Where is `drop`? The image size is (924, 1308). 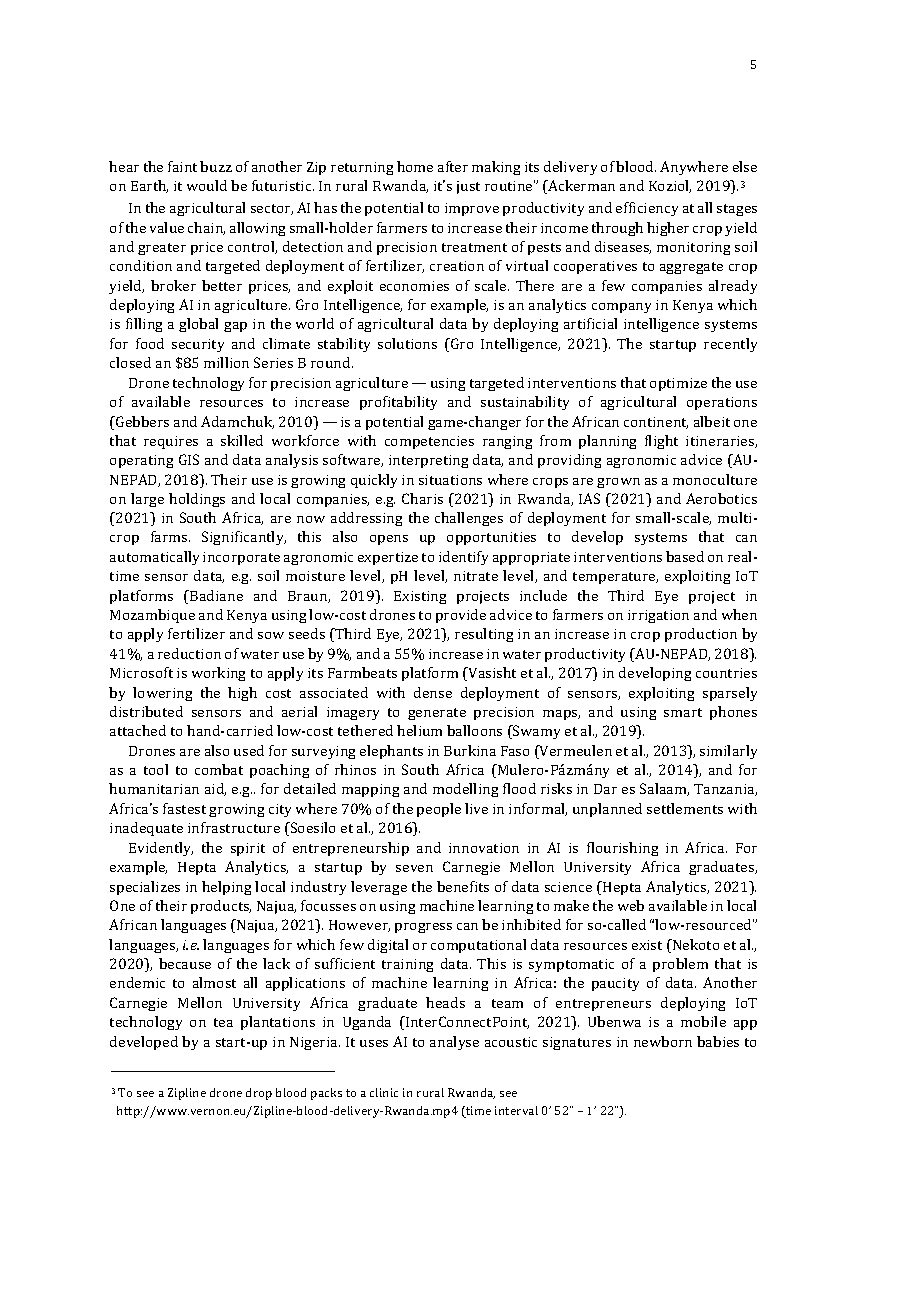 drop is located at coordinates (259, 1094).
